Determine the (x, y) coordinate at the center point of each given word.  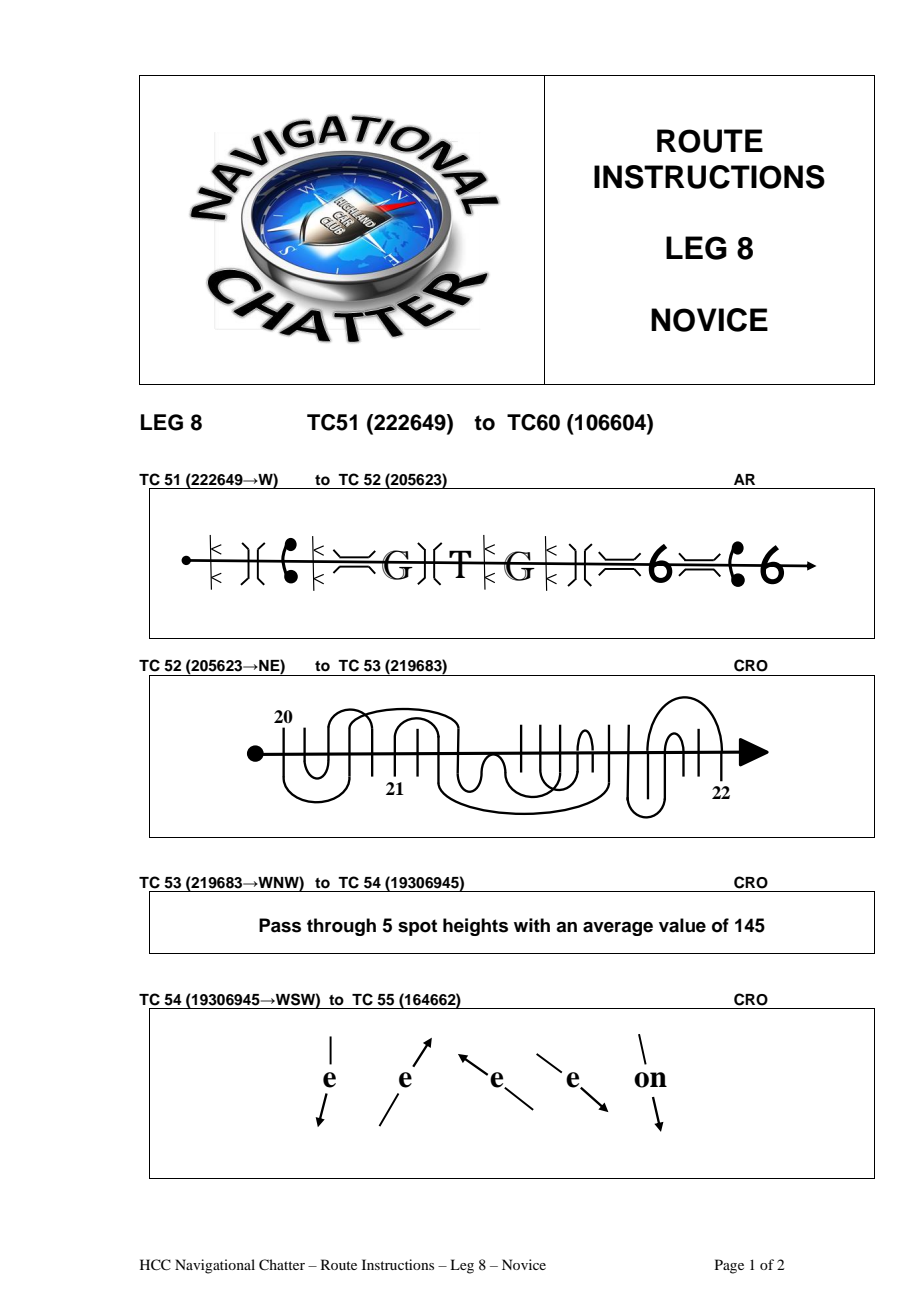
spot (417, 927)
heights (475, 927)
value (682, 925)
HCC (155, 1265)
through (341, 927)
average (618, 929)
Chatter (282, 1265)
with (532, 925)
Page (729, 1266)
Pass (280, 925)
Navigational (215, 1266)
